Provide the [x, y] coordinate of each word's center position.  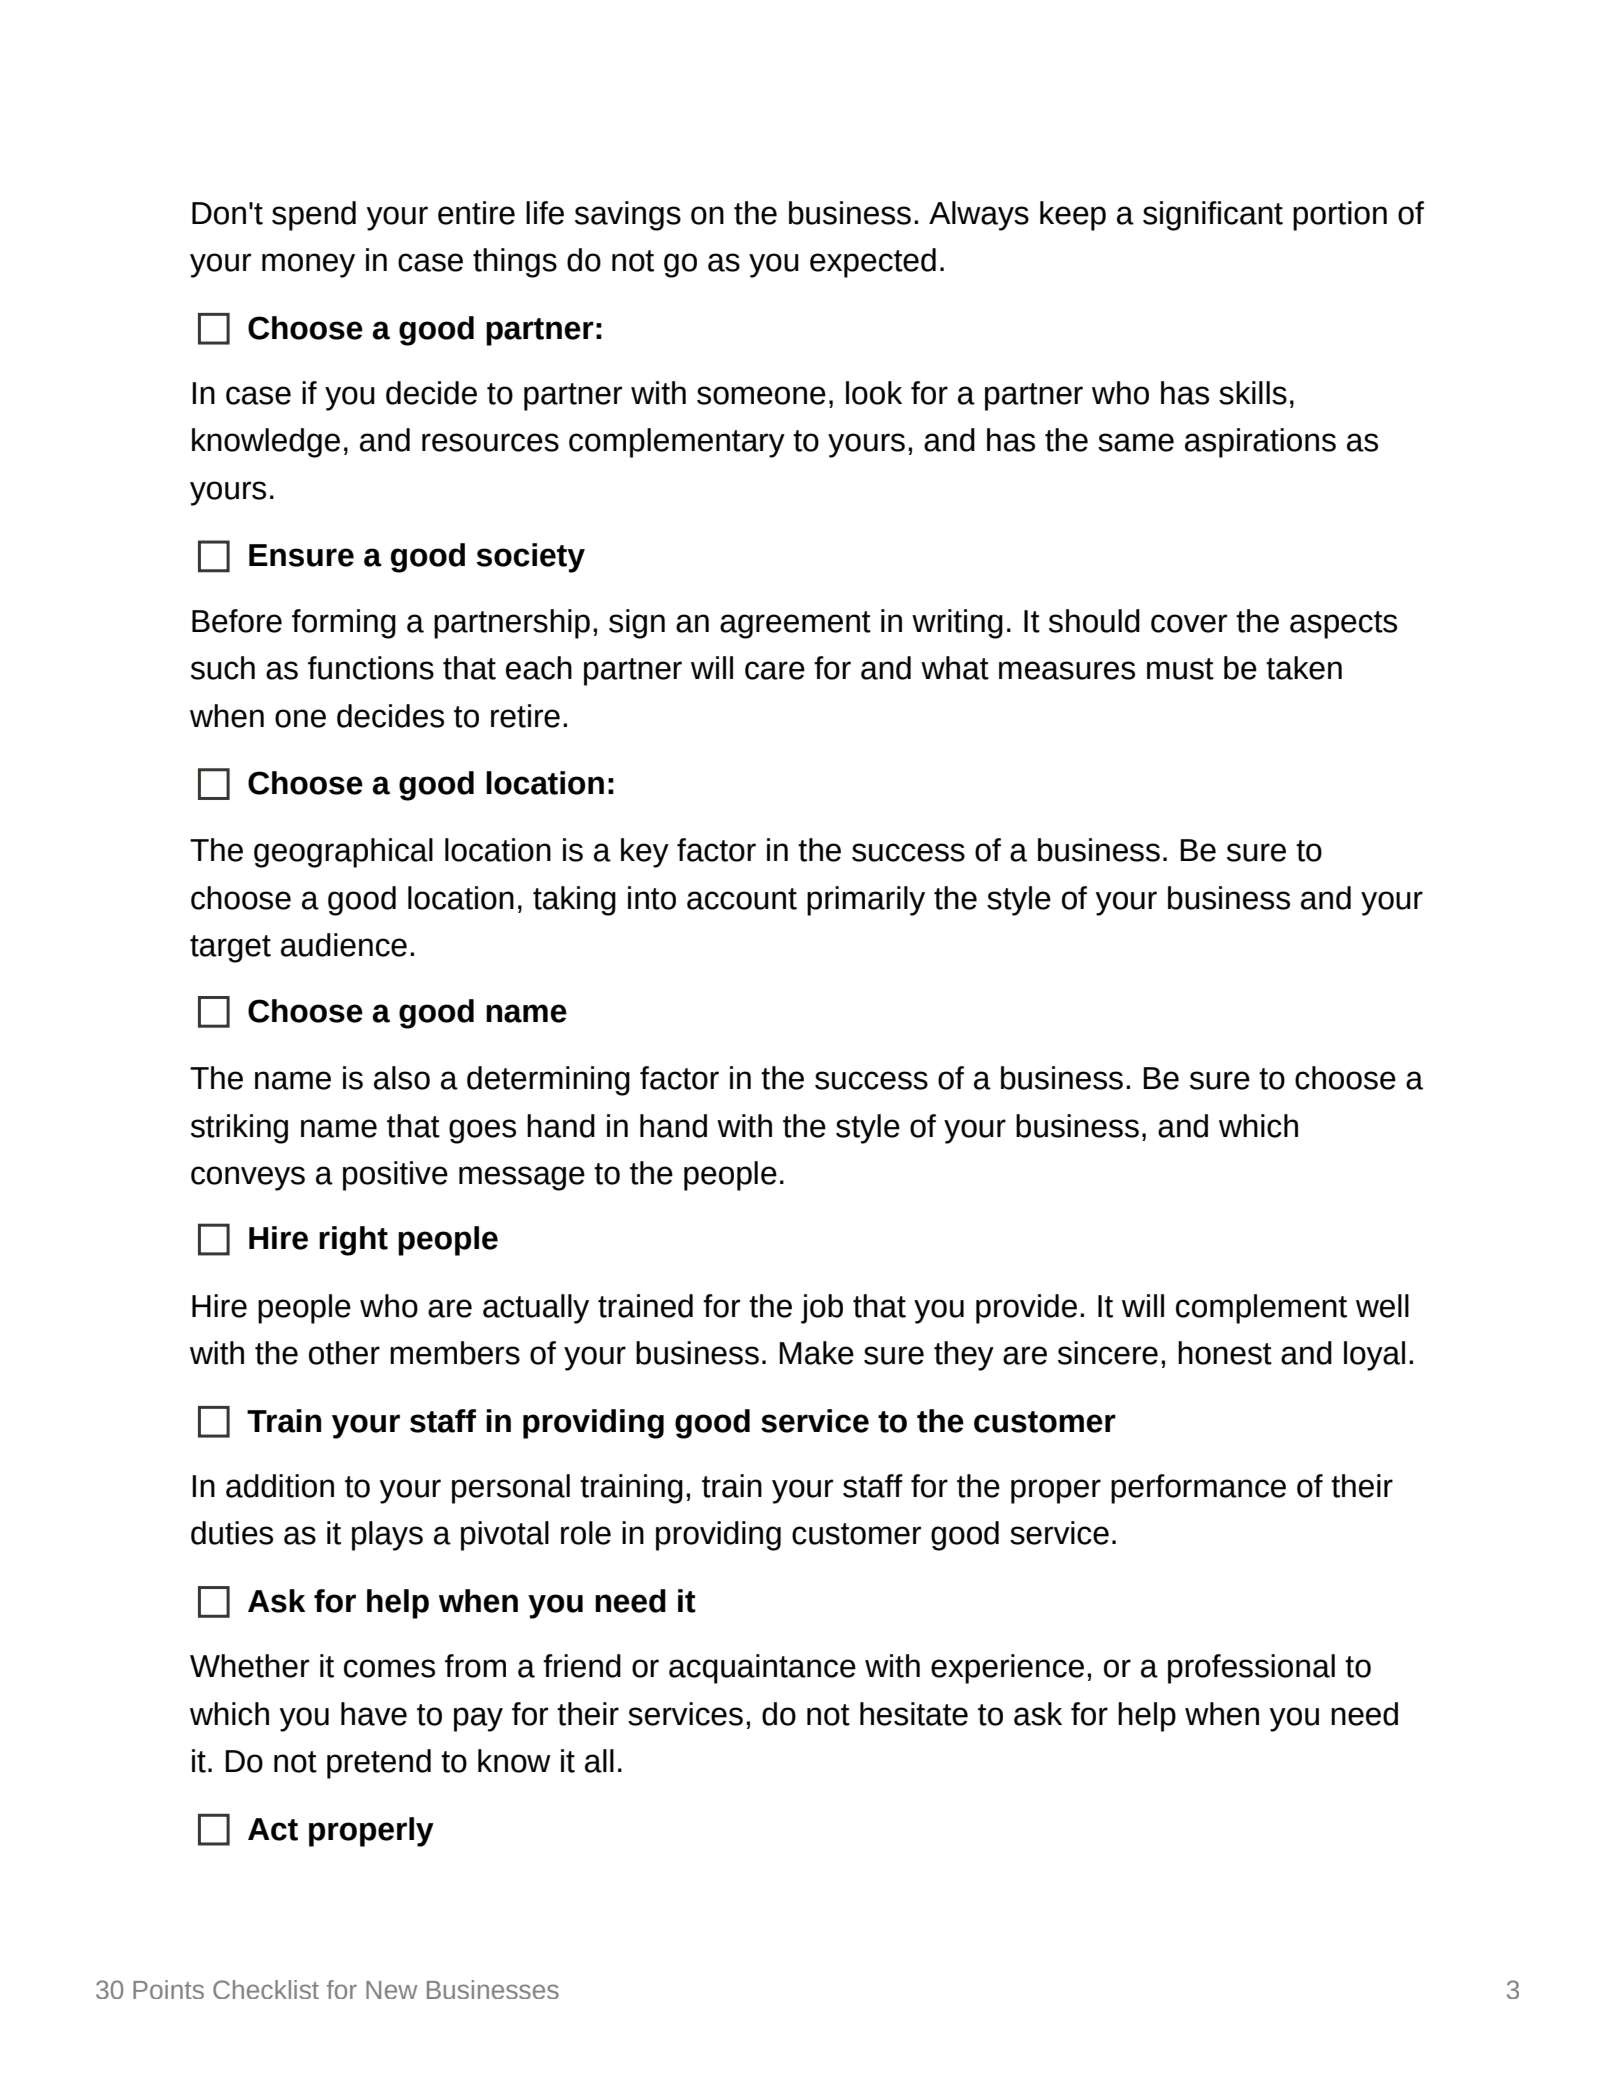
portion [1340, 216]
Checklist [266, 1989]
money [308, 265]
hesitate [914, 1714]
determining [548, 1081]
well [1382, 1306]
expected [873, 263]
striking [239, 1129]
